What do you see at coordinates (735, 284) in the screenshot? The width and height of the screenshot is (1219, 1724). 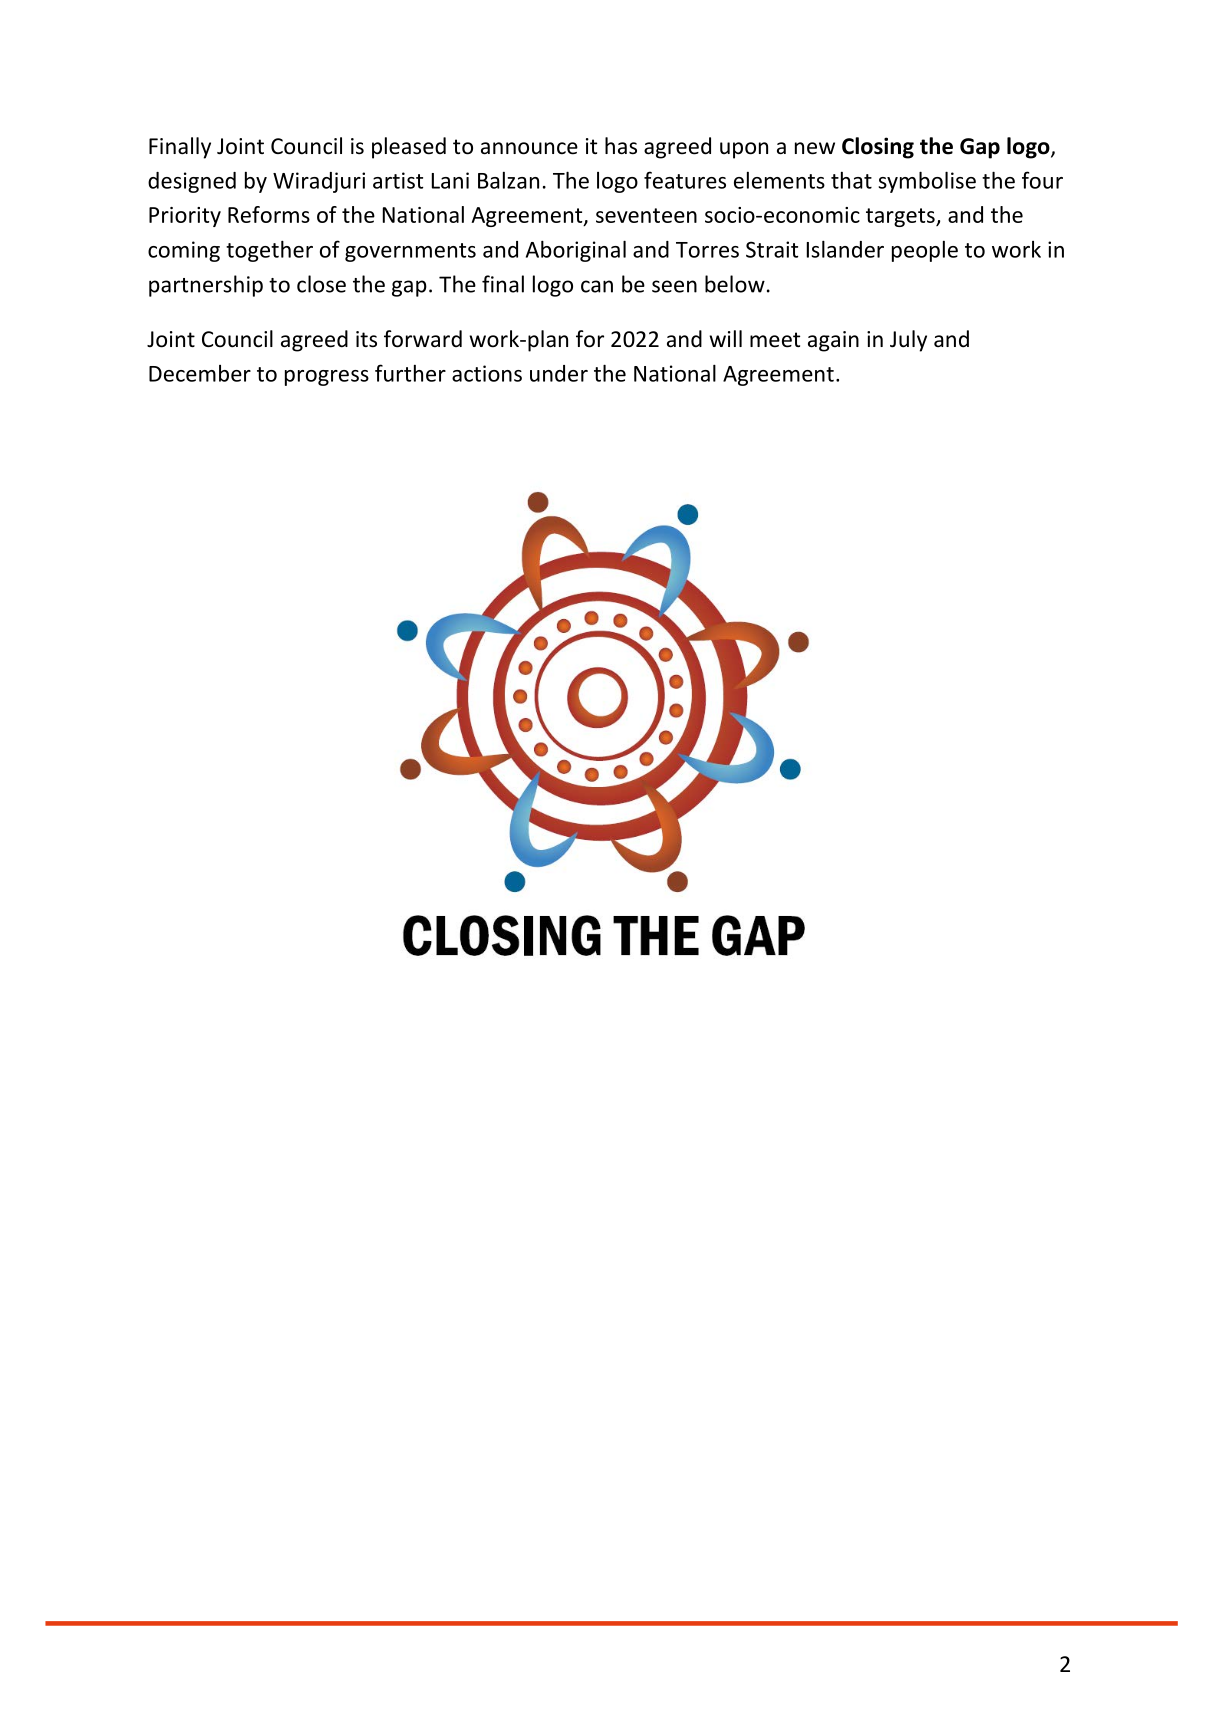 I see `below` at bounding box center [735, 284].
